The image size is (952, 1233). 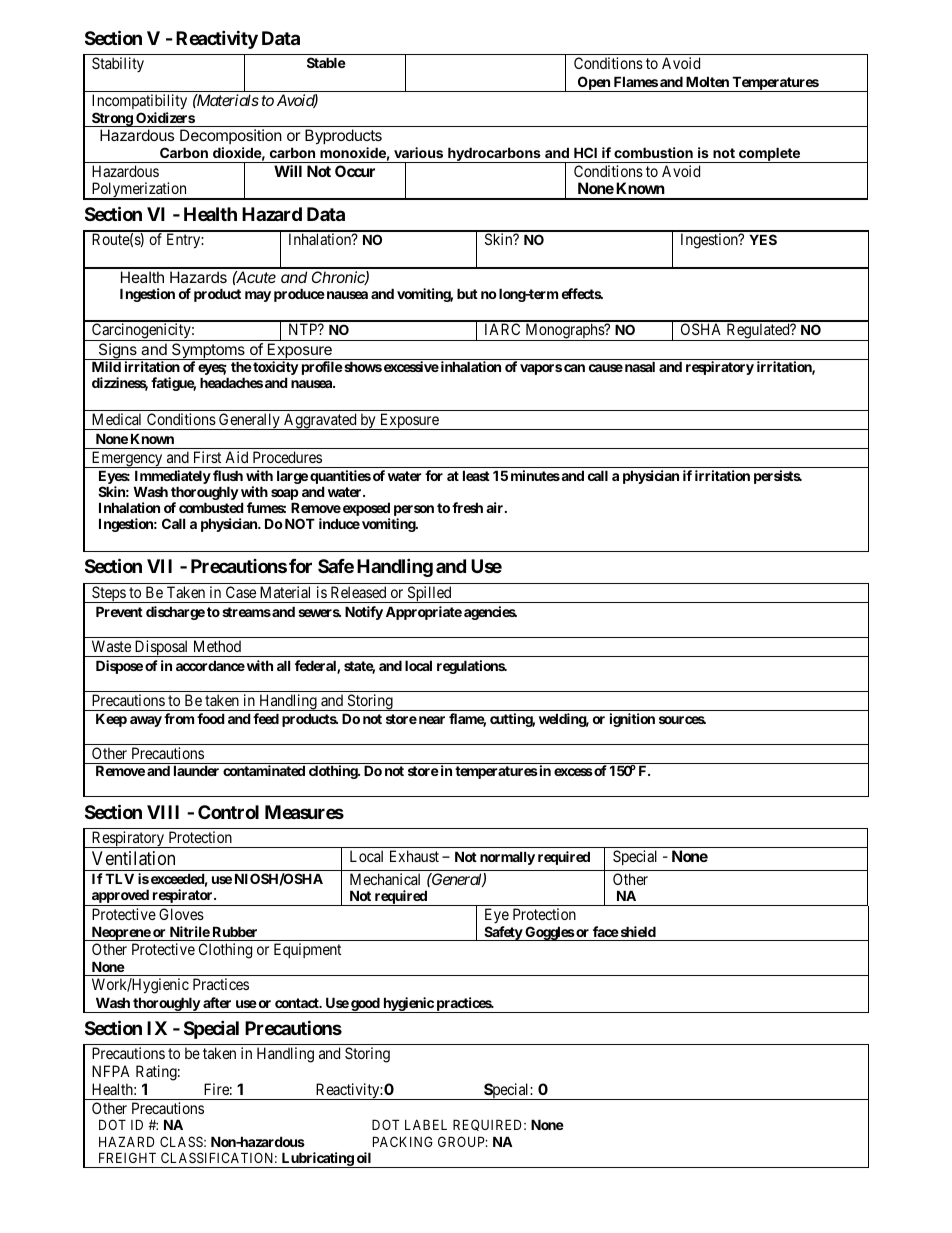 What do you see at coordinates (403, 1141) in the screenshot?
I see `PACKING` at bounding box center [403, 1141].
